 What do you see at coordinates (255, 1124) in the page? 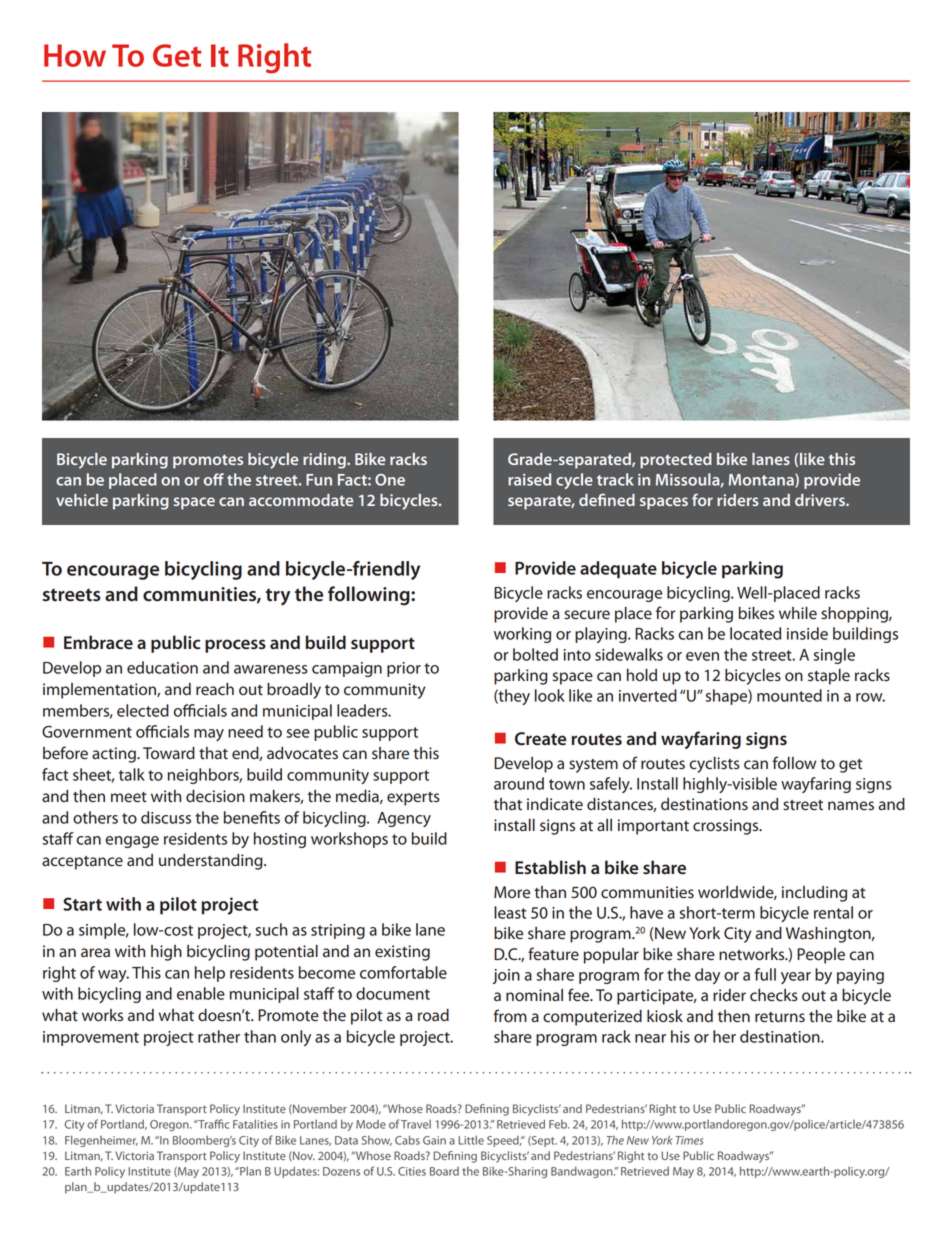
I see `Fatalities` at bounding box center [255, 1124].
